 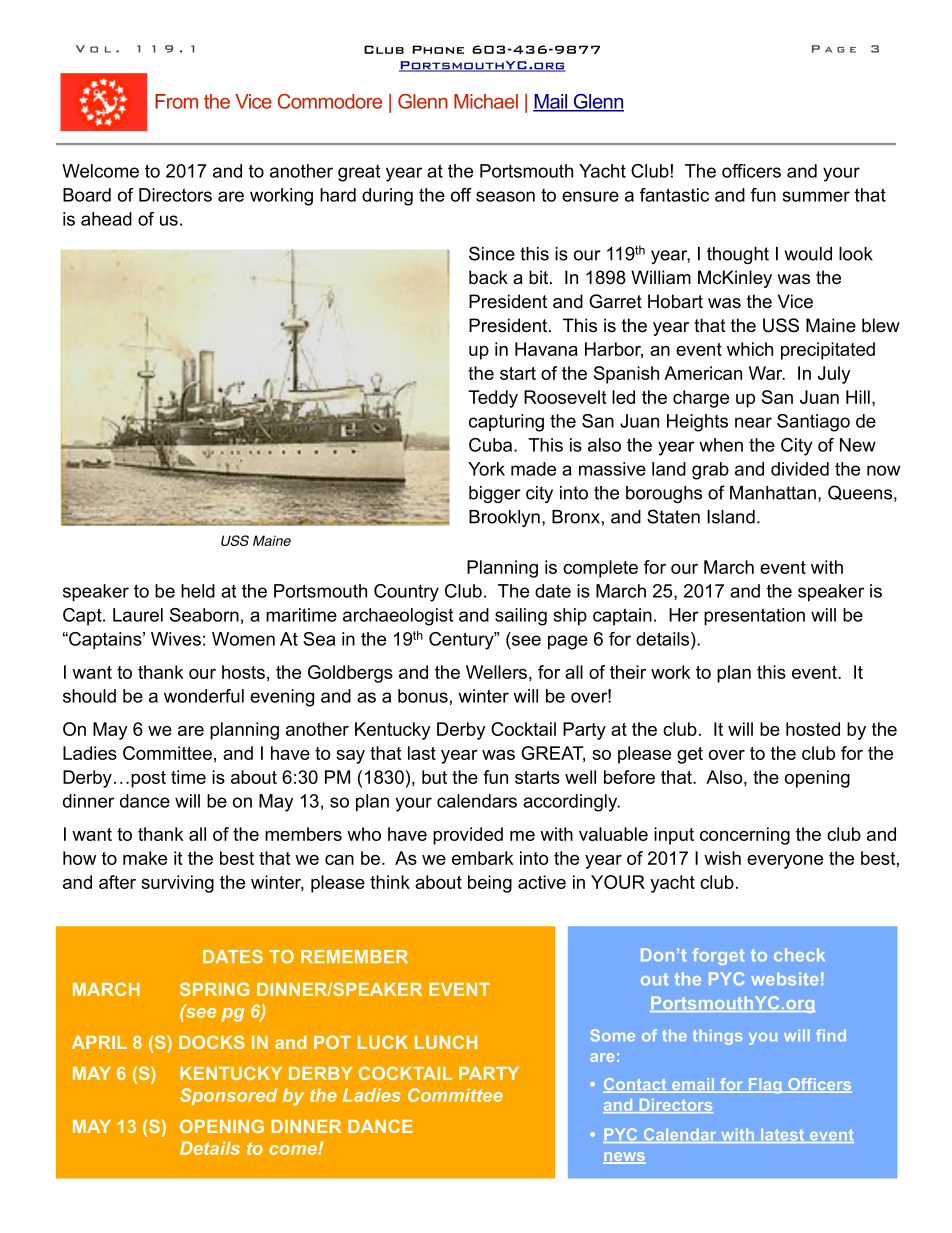 I want to click on wonderful, so click(x=204, y=696).
